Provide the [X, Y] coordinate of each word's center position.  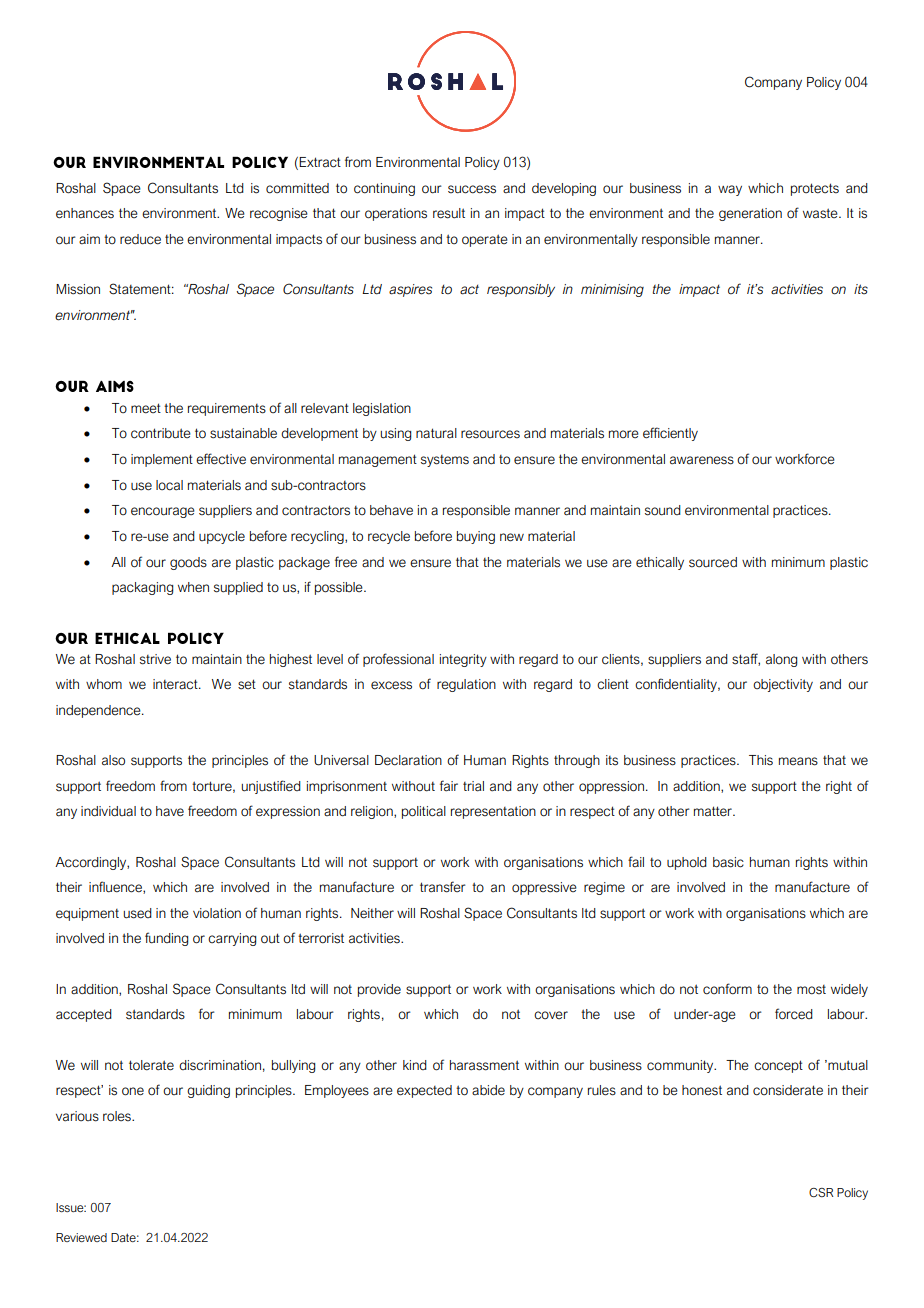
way [730, 190]
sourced [713, 562]
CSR [821, 1192]
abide [488, 1090]
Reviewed [81, 1237]
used [137, 913]
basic [728, 862]
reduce [140, 239]
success [472, 189]
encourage [163, 512]
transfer [443, 887]
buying [476, 537]
